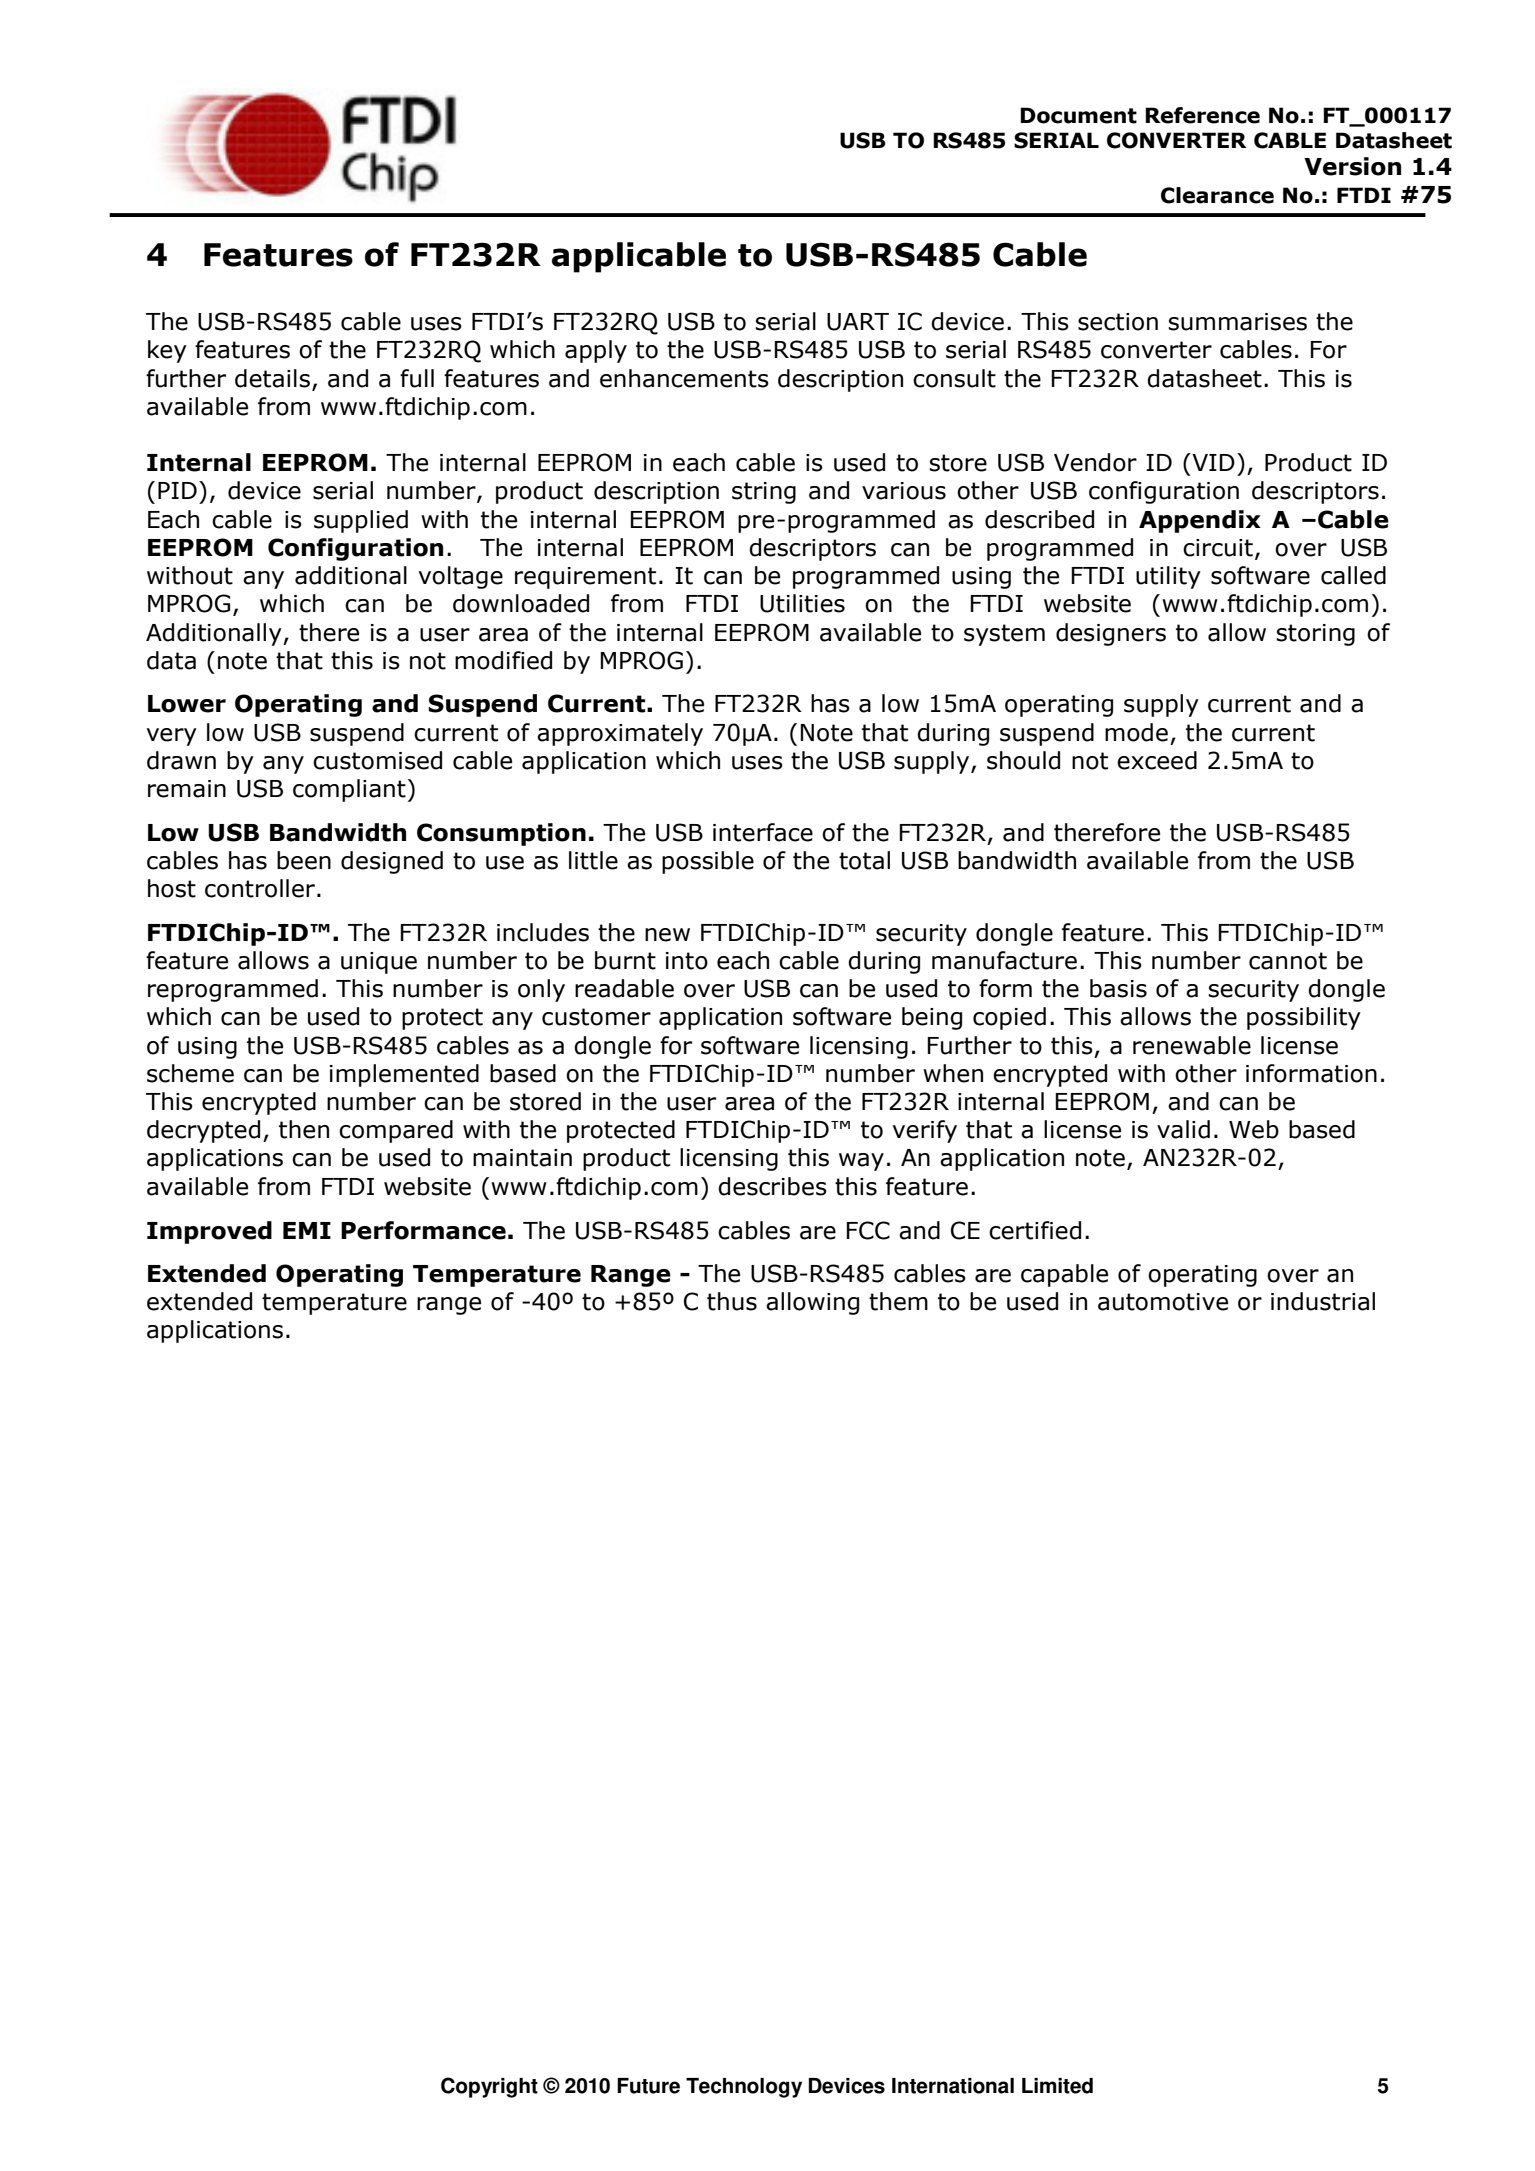 This image has width=1535, height=2171. I want to click on Limited, so click(1057, 2086).
